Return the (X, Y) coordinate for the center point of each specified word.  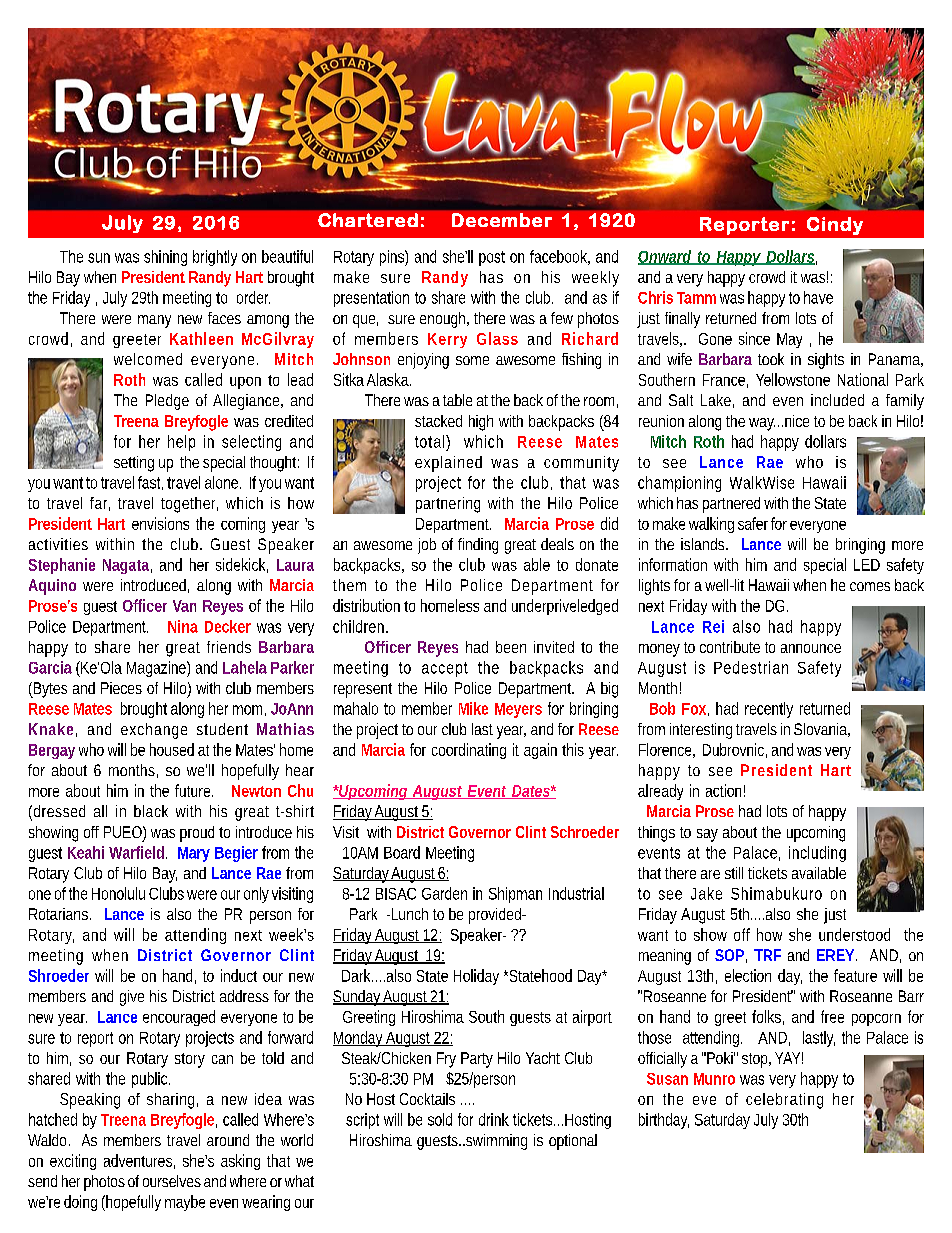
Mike (473, 708)
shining (165, 258)
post (492, 258)
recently (769, 710)
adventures (139, 1161)
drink (494, 1119)
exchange (154, 731)
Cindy (835, 226)
